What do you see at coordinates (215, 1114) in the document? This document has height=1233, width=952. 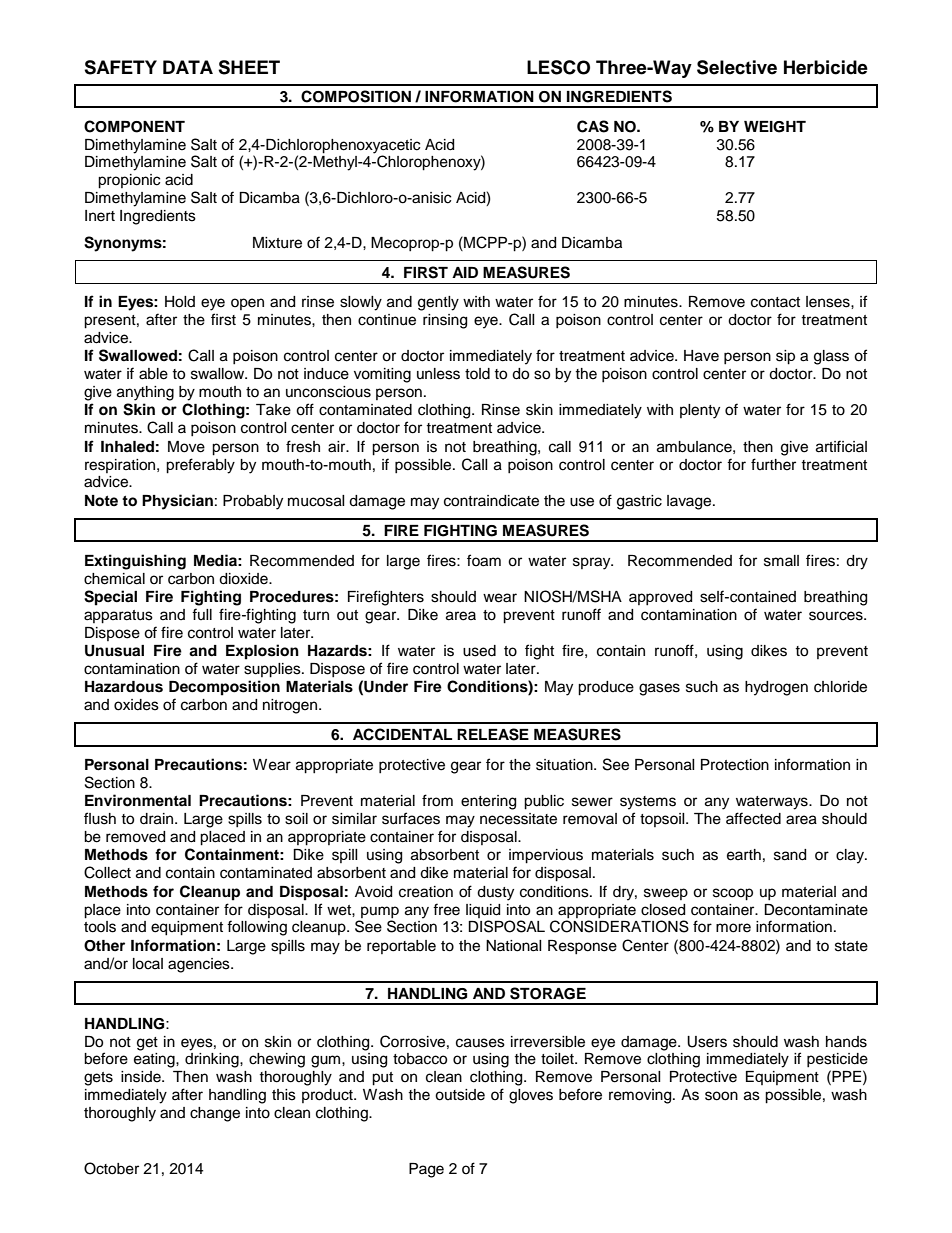 I see `change` at bounding box center [215, 1114].
